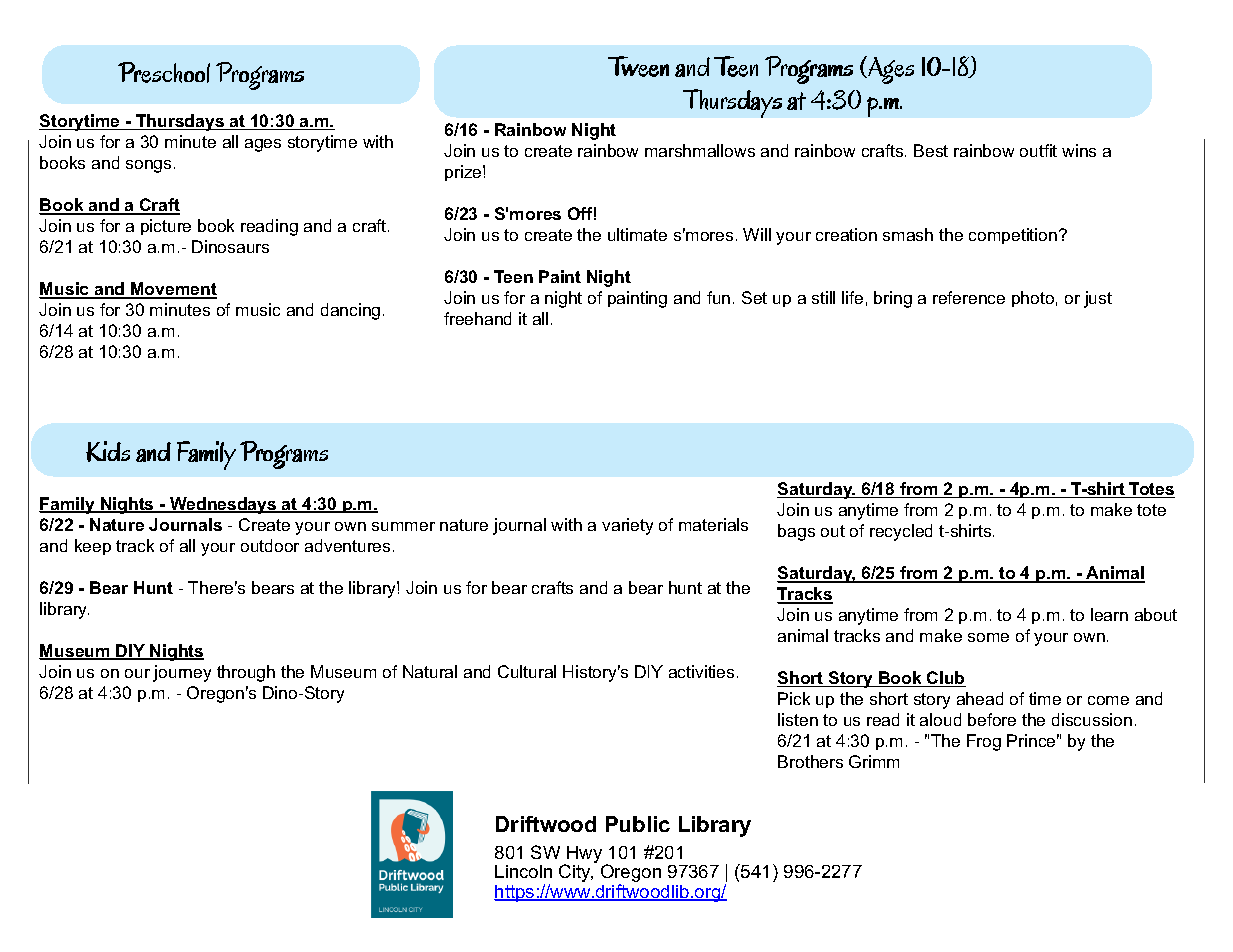 This image has width=1233, height=952. I want to click on recycled, so click(901, 532).
